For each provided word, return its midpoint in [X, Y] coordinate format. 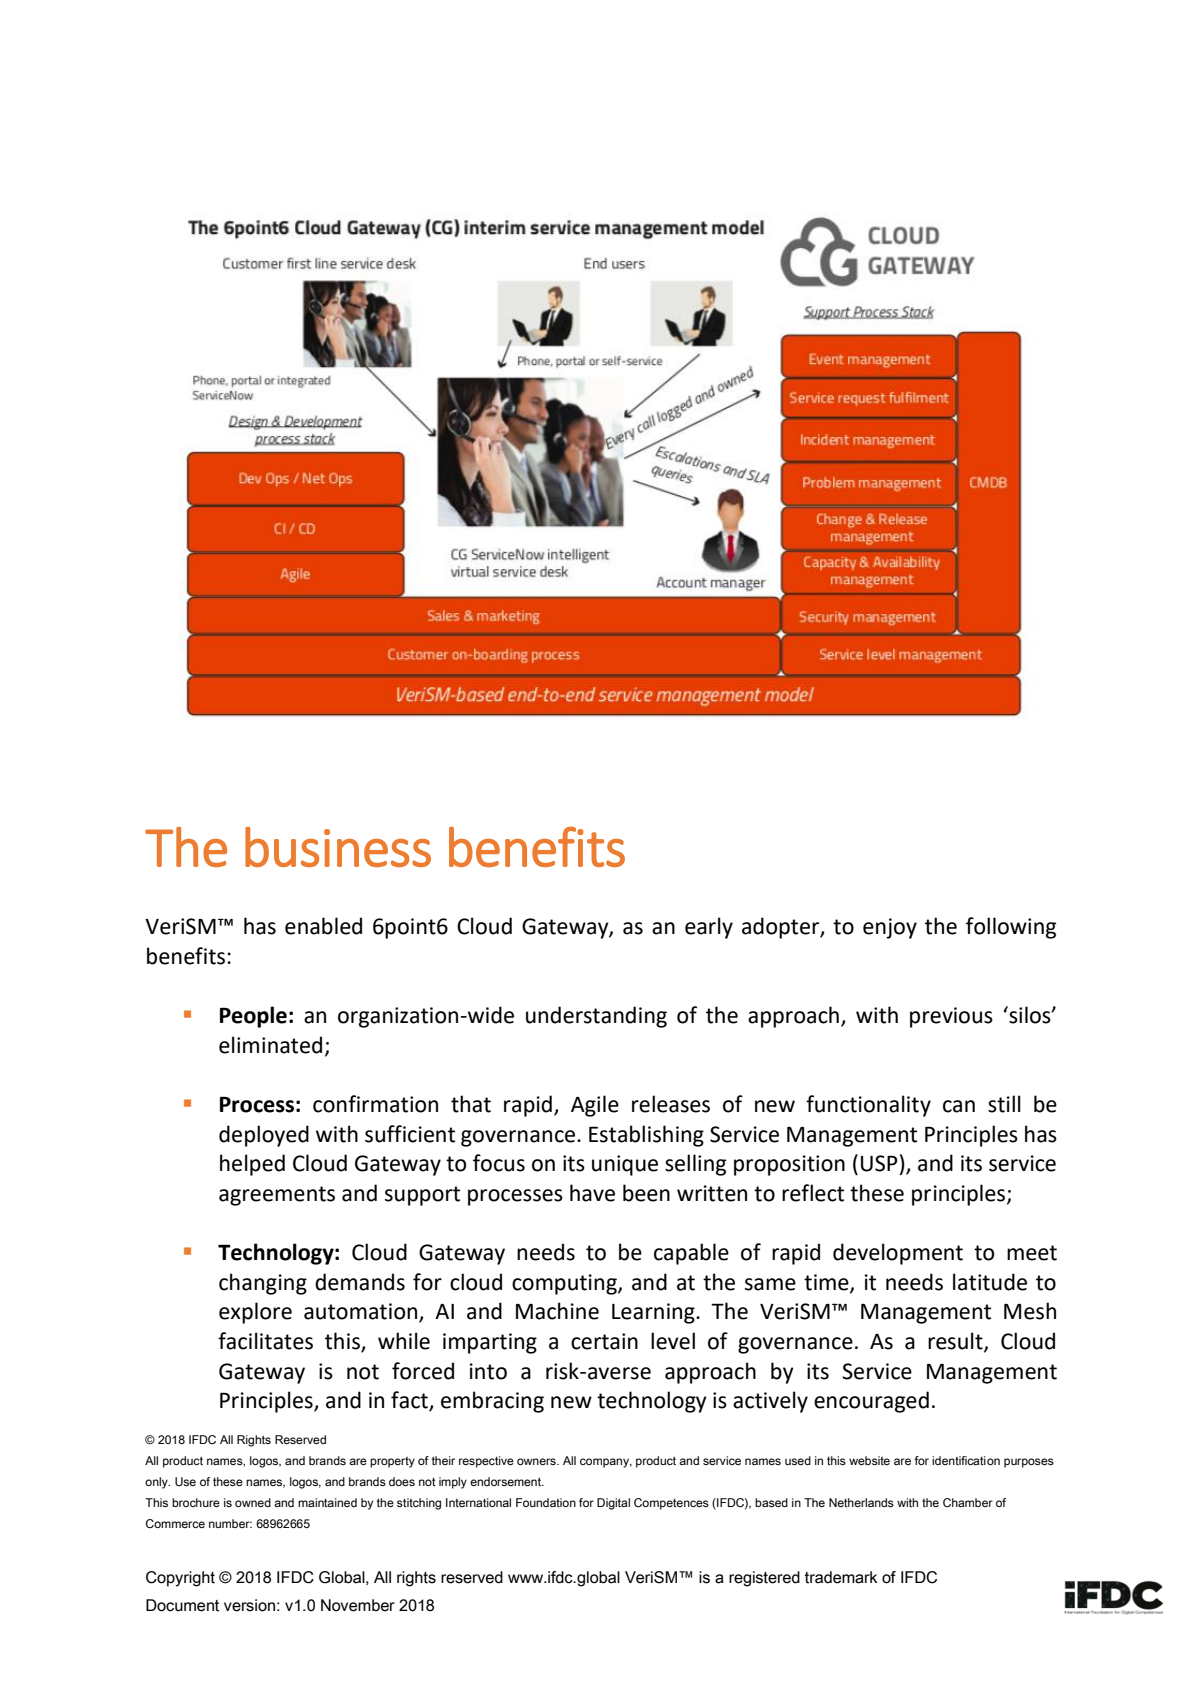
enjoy [890, 928]
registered [764, 1579]
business [338, 847]
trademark [841, 1577]
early [709, 928]
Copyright [180, 1579]
